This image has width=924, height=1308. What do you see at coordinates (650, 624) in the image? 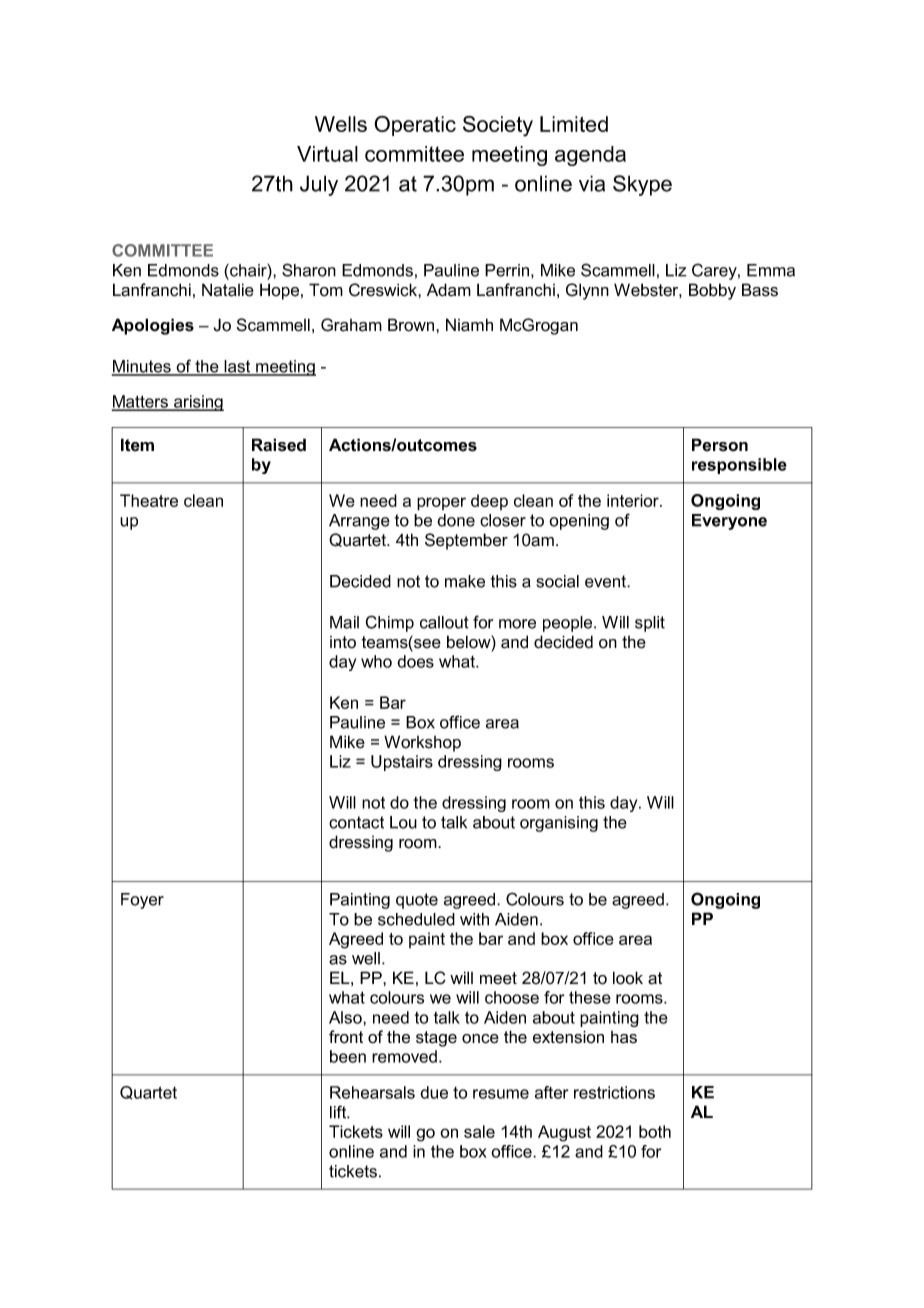
I see `split` at bounding box center [650, 624].
